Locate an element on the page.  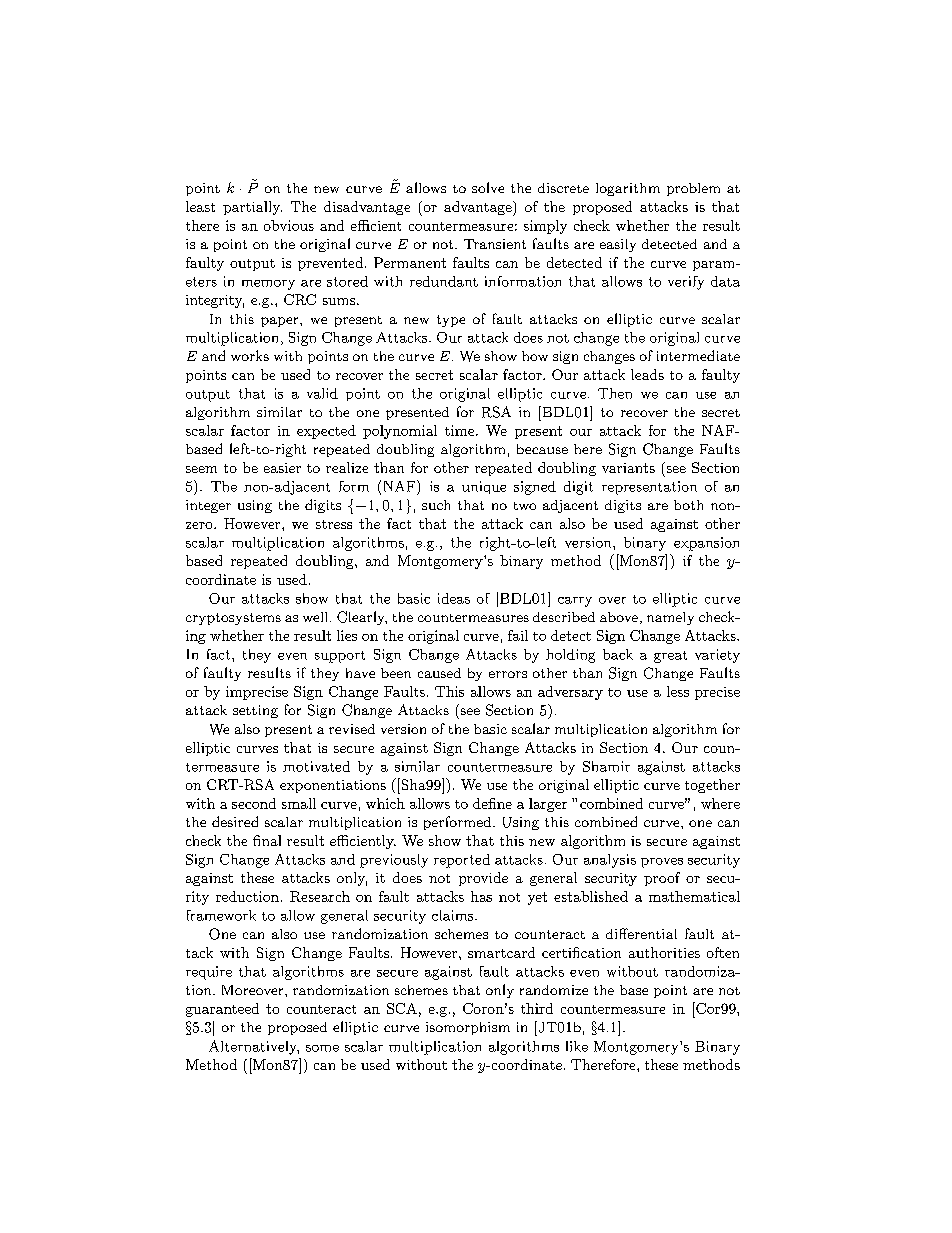
integer is located at coordinates (208, 506).
